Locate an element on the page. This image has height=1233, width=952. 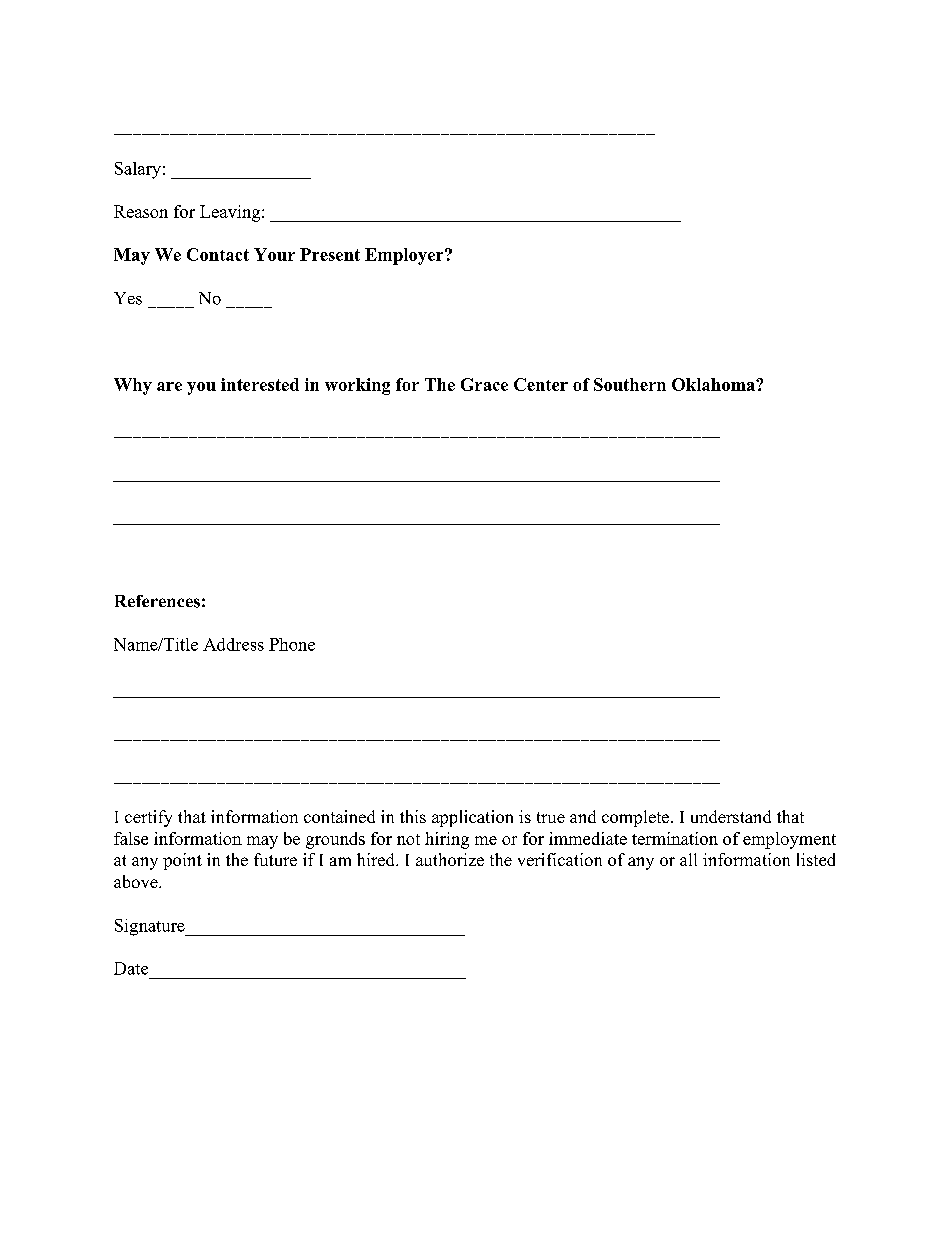
all is located at coordinates (688, 859).
